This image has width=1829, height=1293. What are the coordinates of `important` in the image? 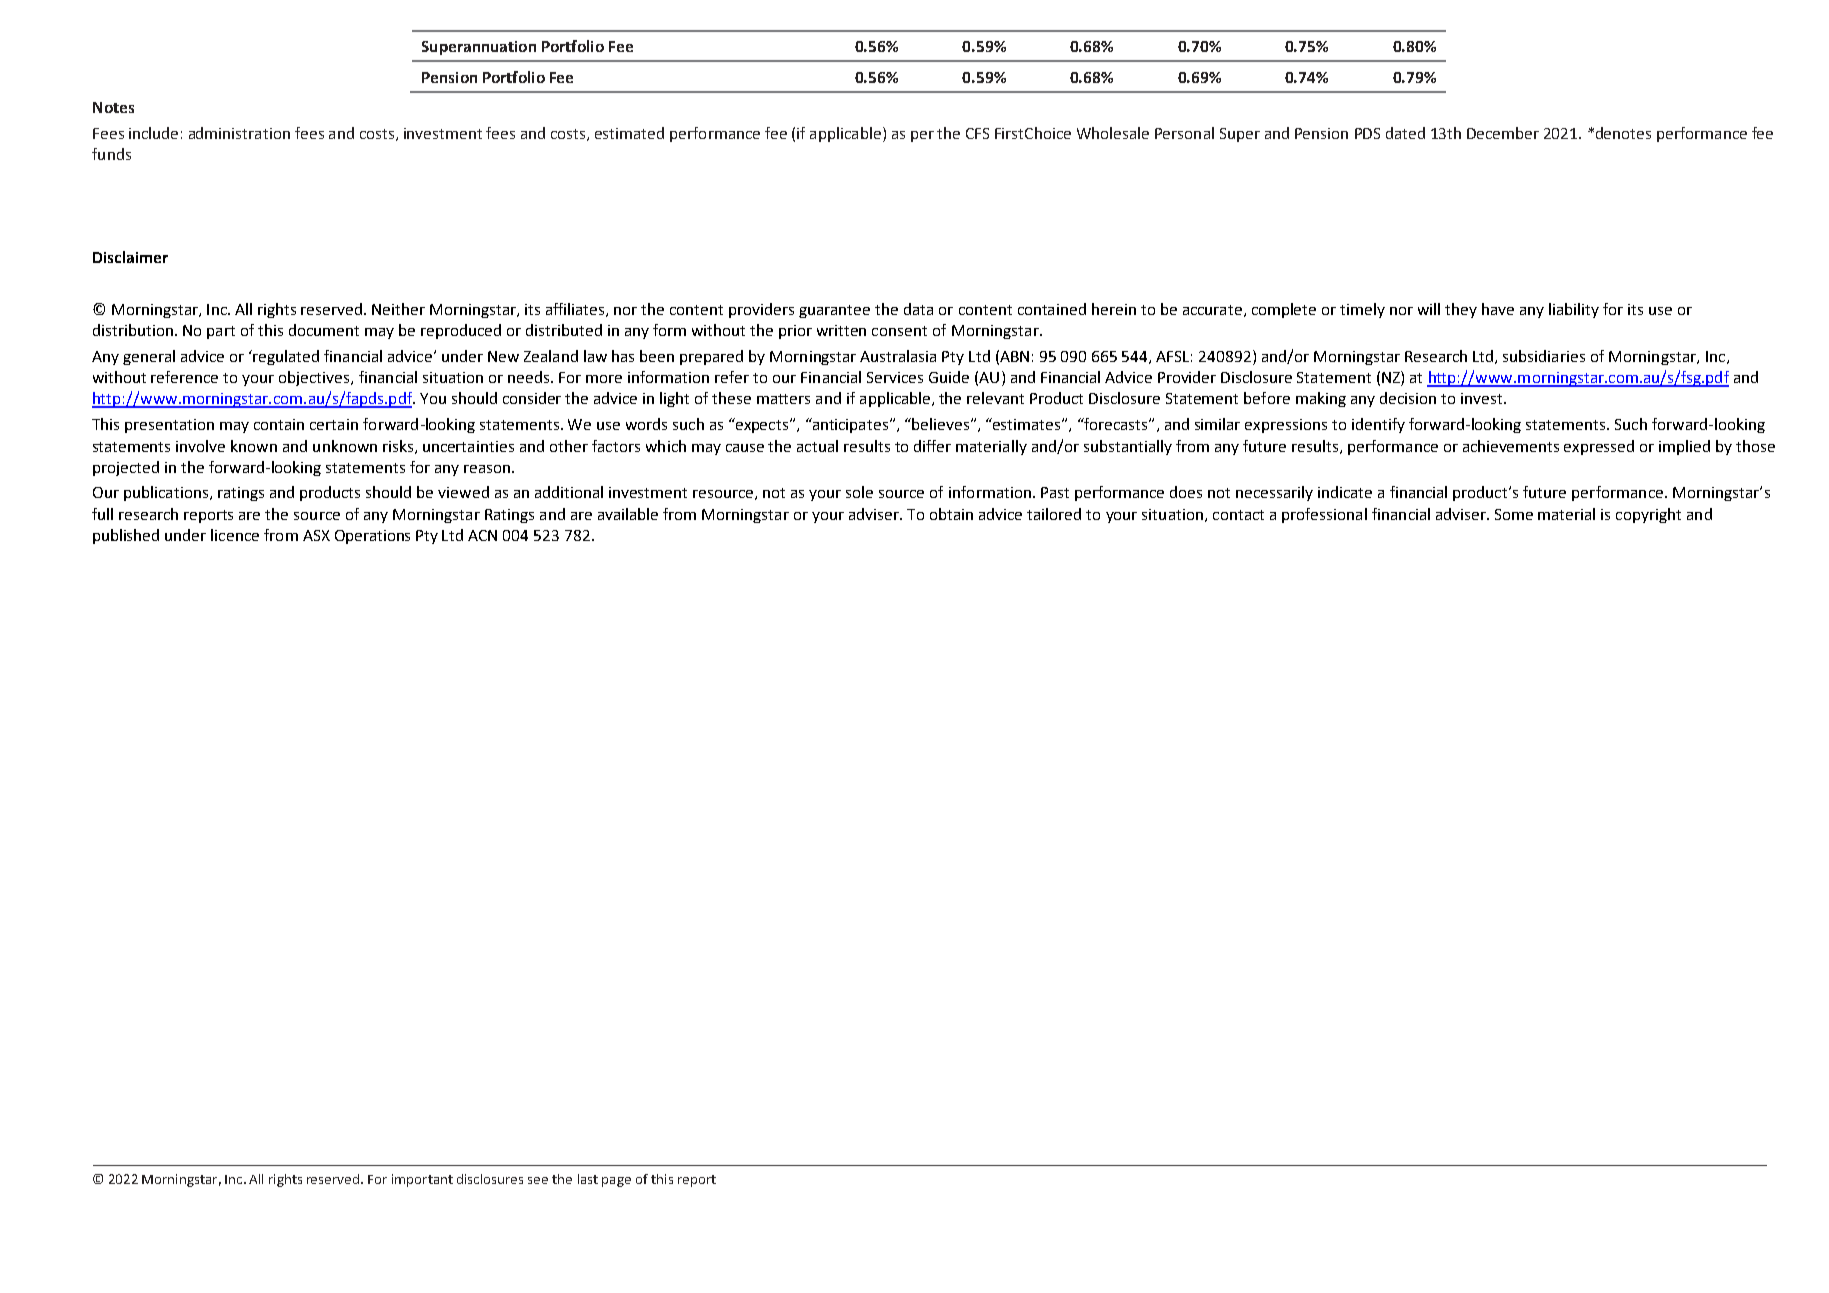 It's located at (422, 1180).
